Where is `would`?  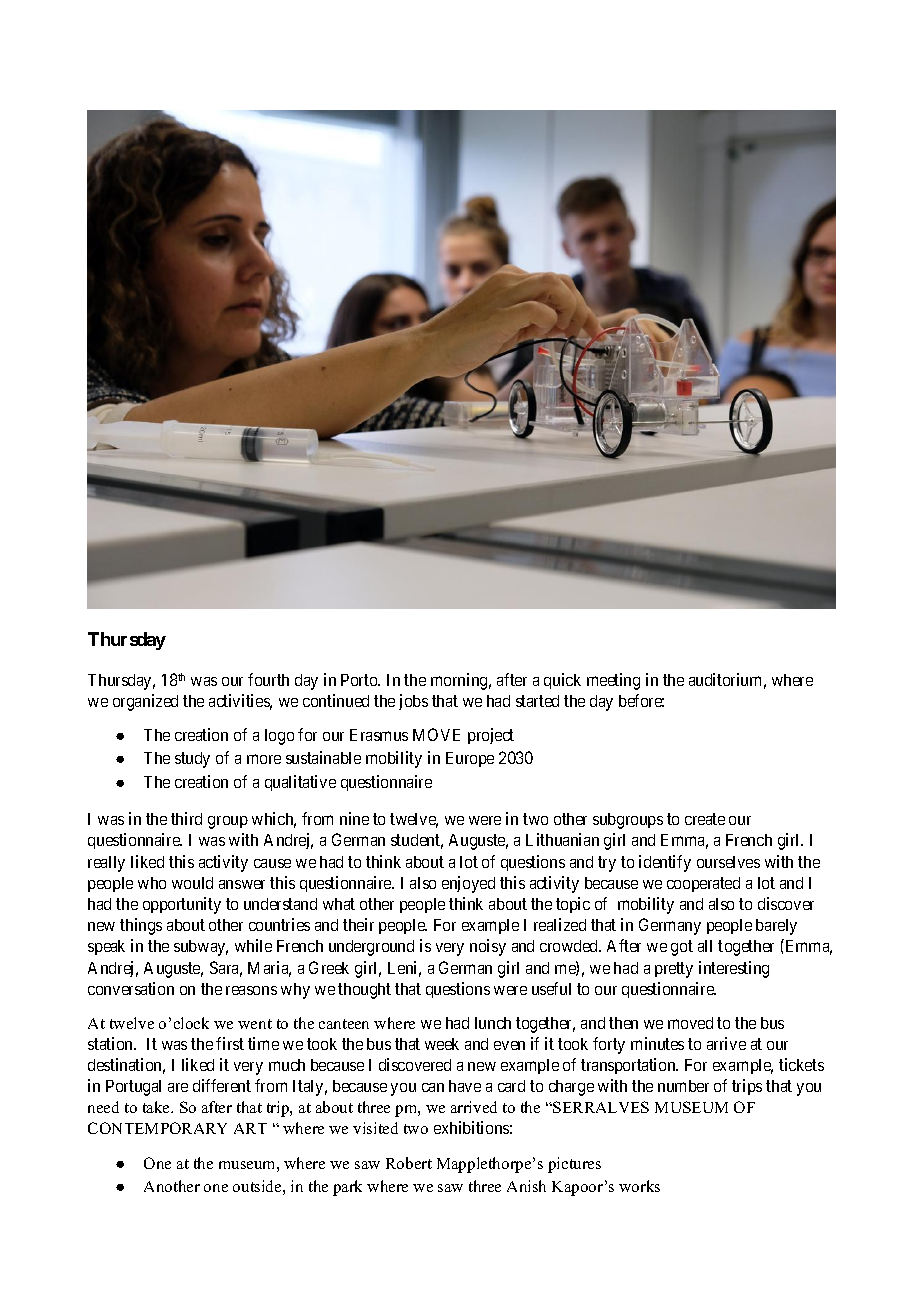
would is located at coordinates (192, 883).
